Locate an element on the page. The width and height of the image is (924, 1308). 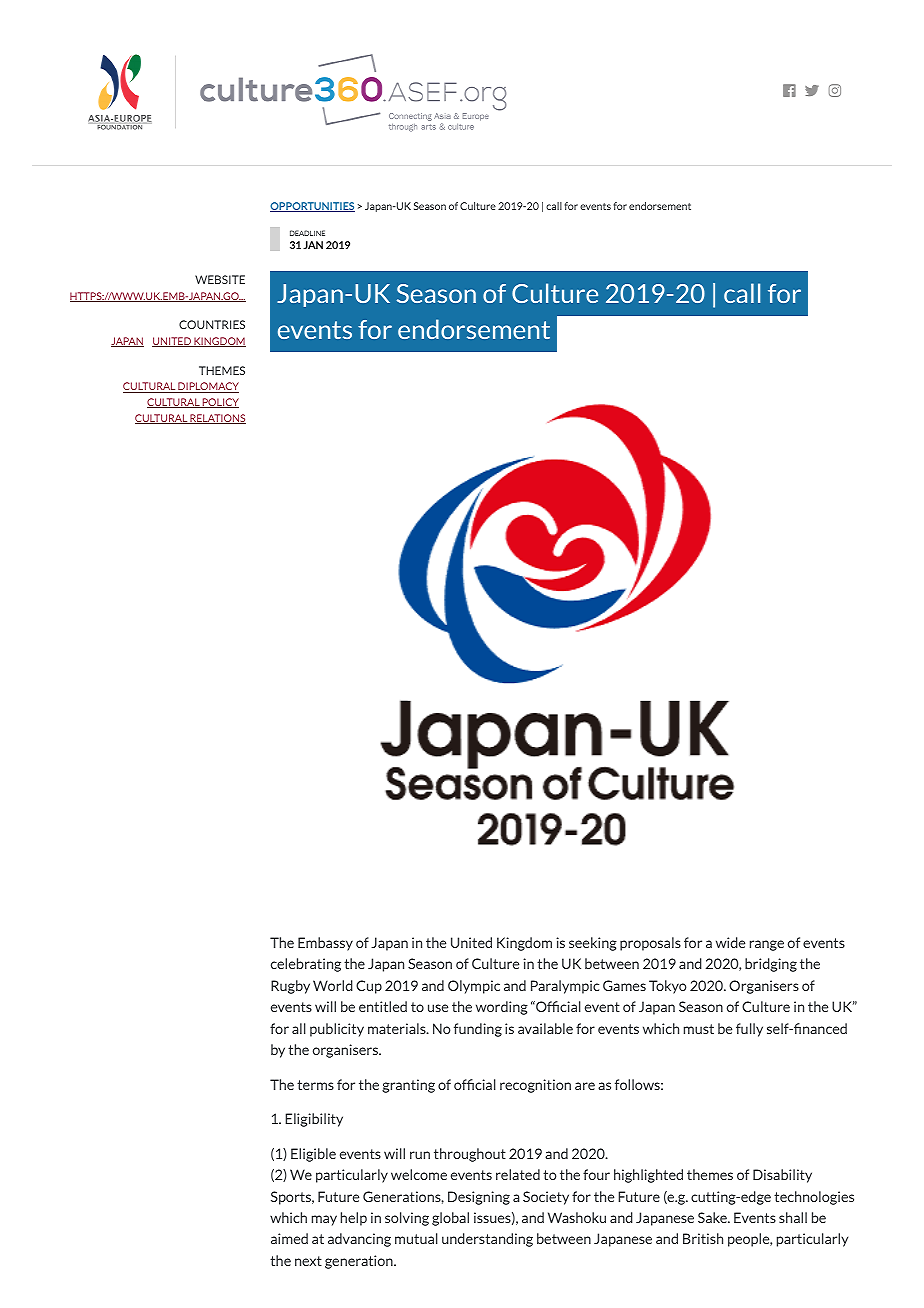
OPPORTUNITIES is located at coordinates (312, 207).
